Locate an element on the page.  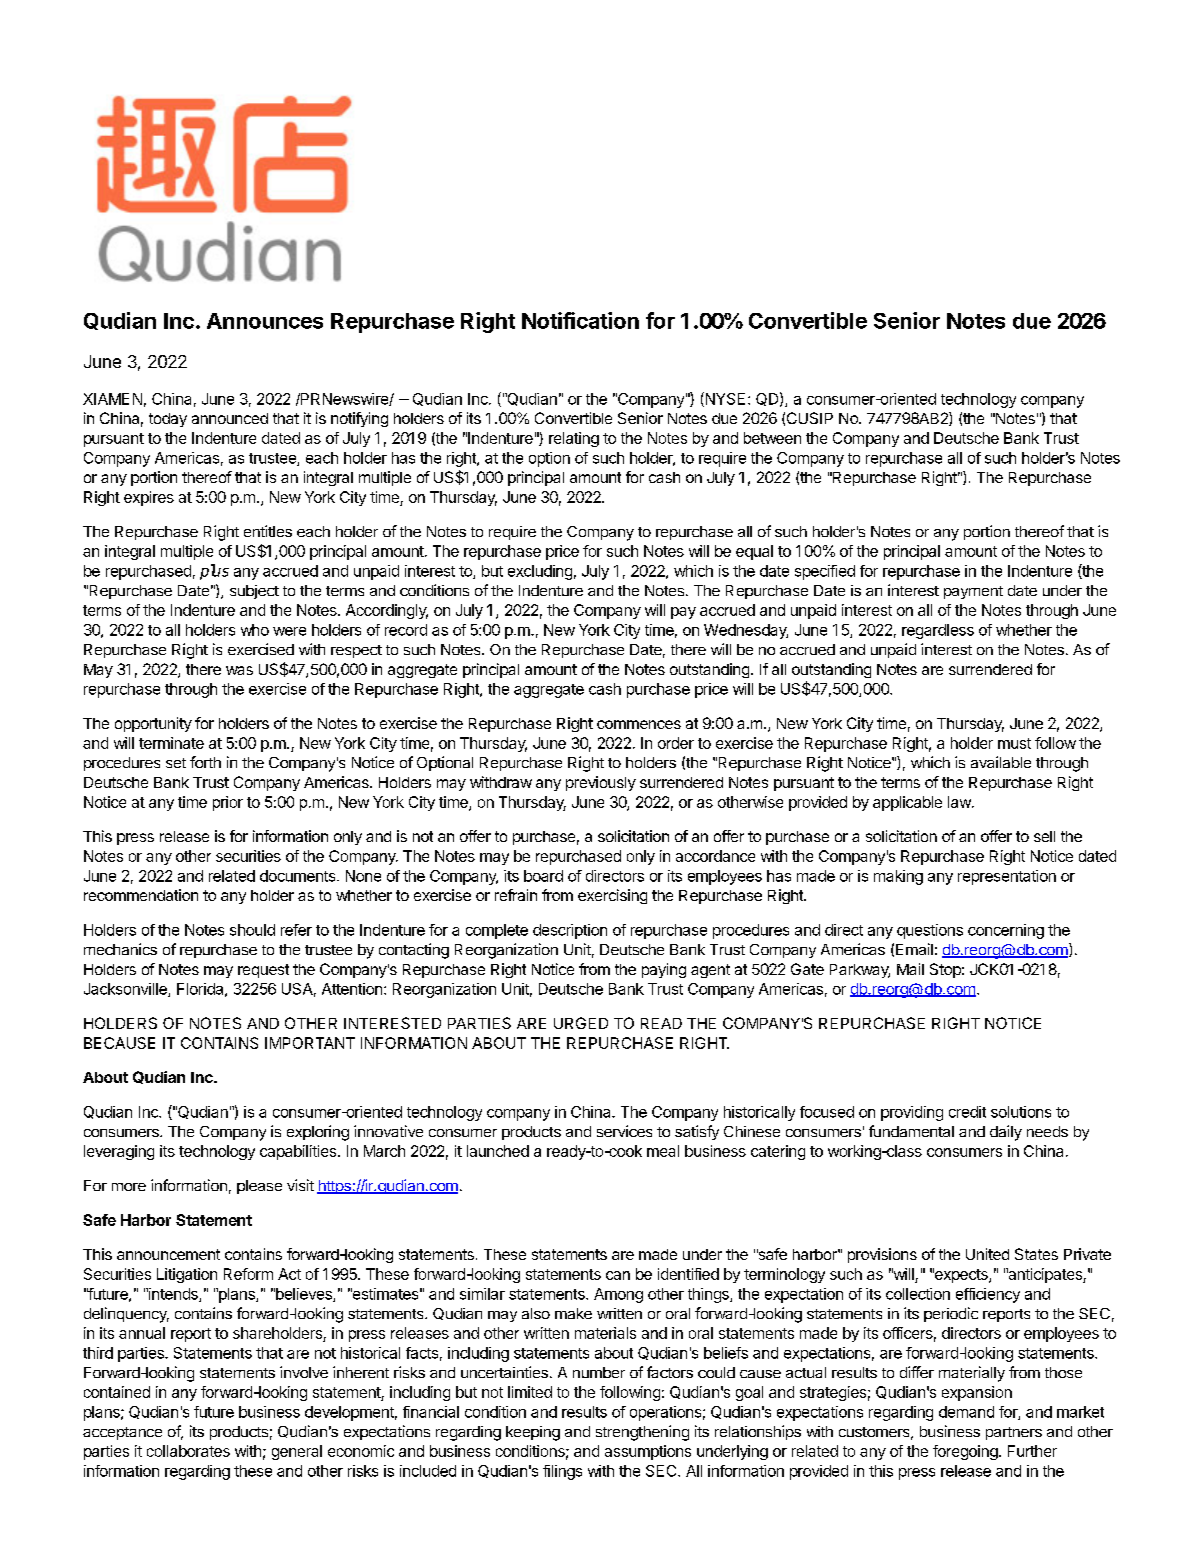
representation is located at coordinates (1007, 877).
